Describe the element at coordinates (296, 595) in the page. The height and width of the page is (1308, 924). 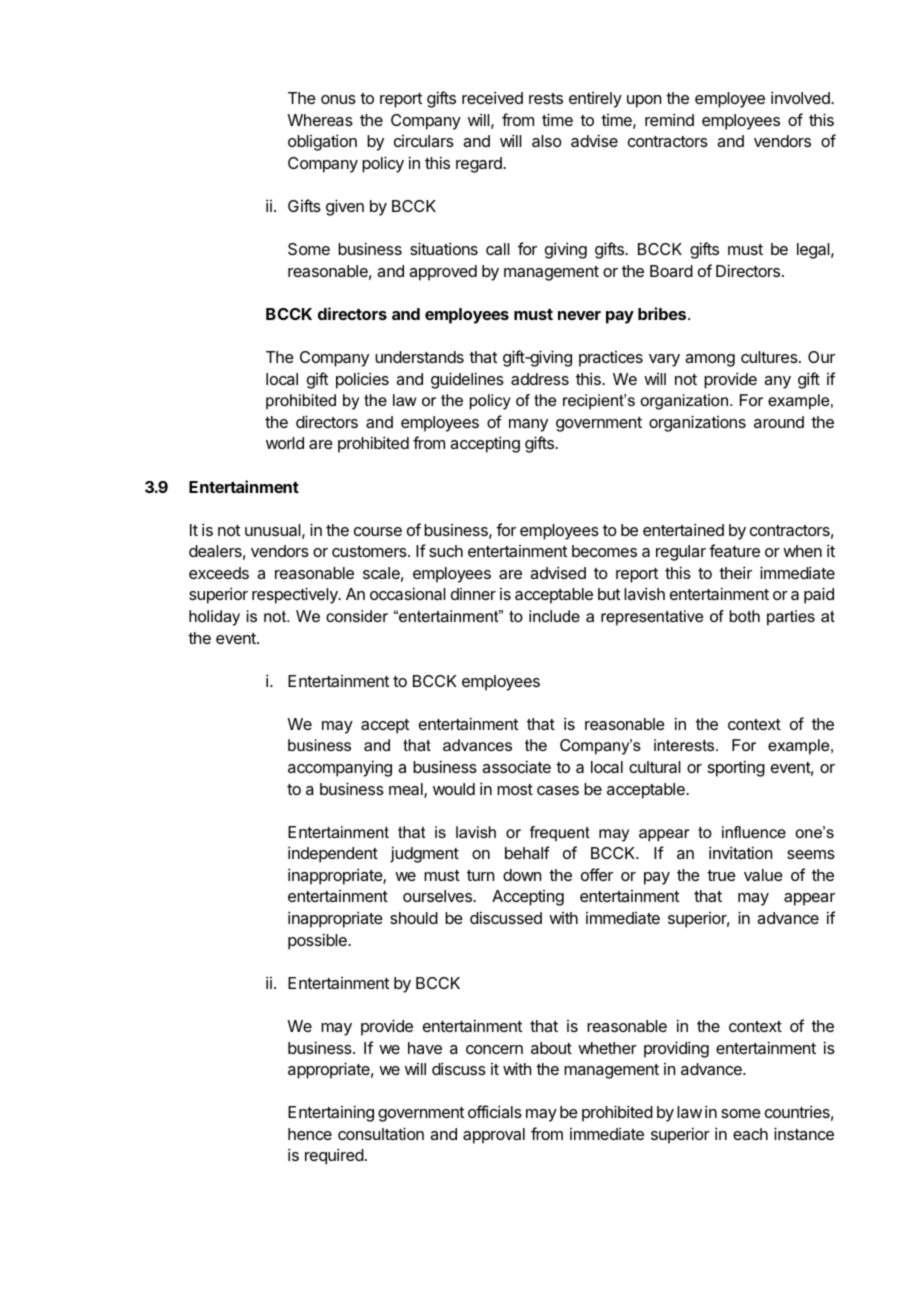
I see `respectively` at that location.
